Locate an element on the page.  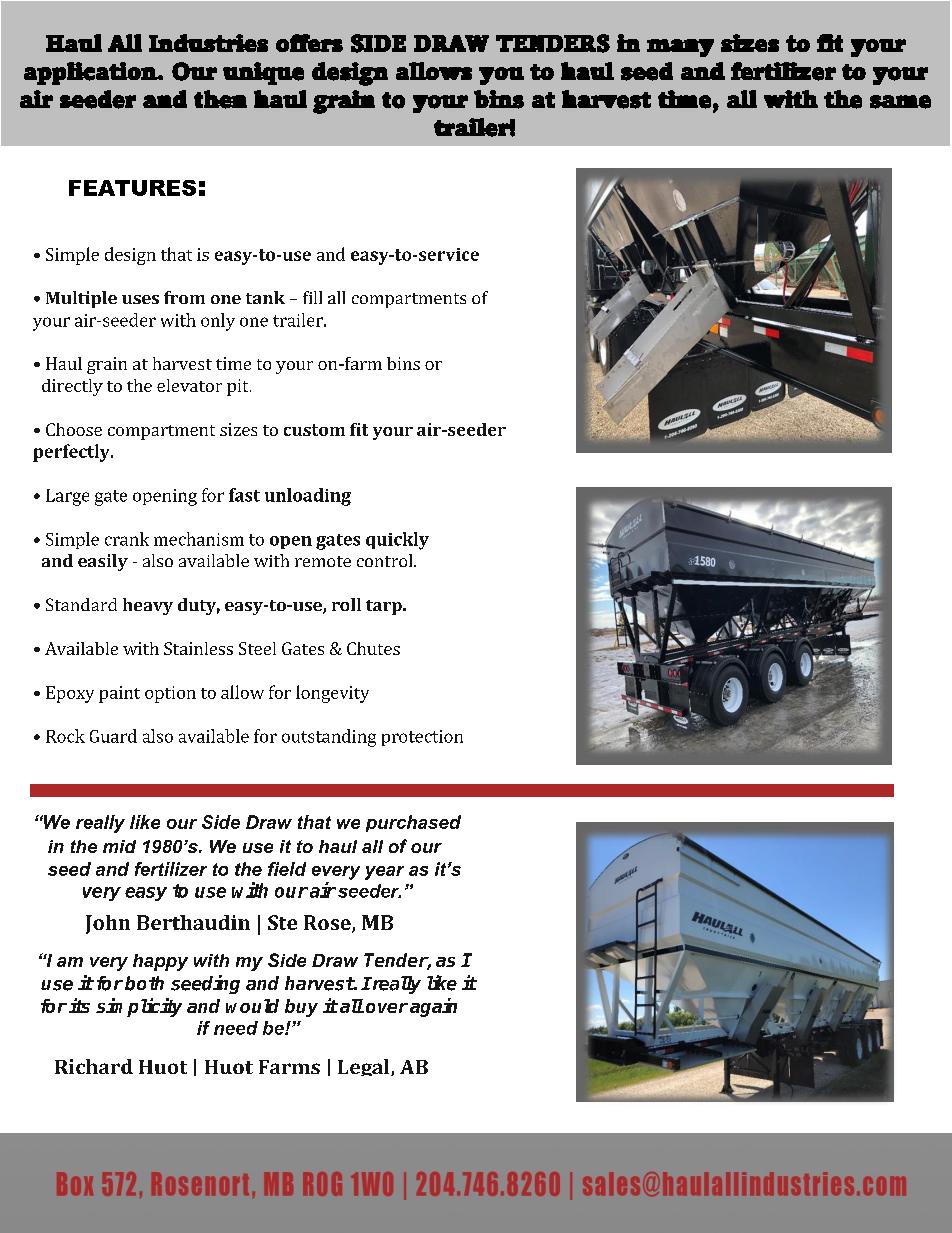
Industries is located at coordinates (208, 43).
